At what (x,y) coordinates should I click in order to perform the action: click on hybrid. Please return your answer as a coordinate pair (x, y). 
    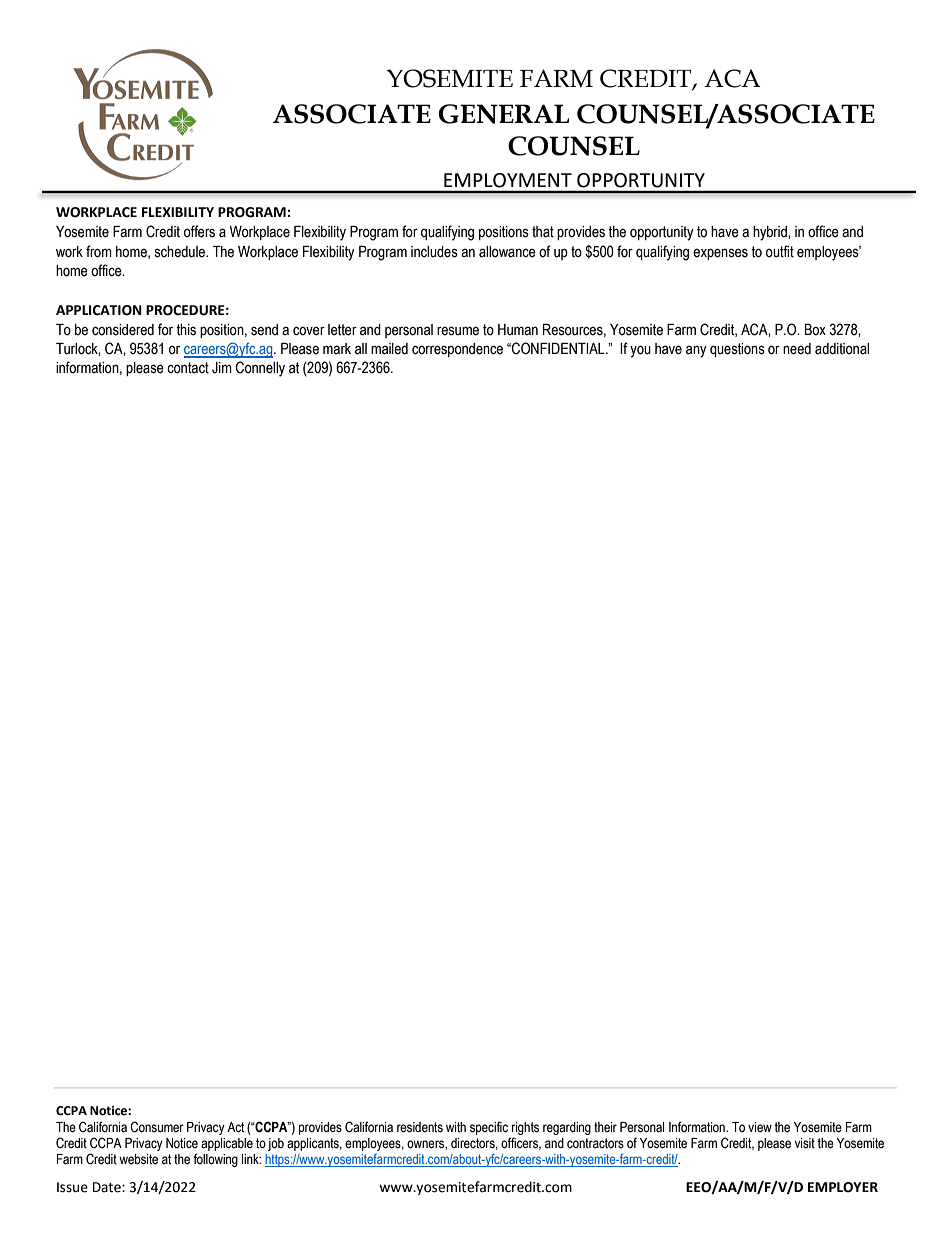
    Looking at the image, I should click on (771, 233).
